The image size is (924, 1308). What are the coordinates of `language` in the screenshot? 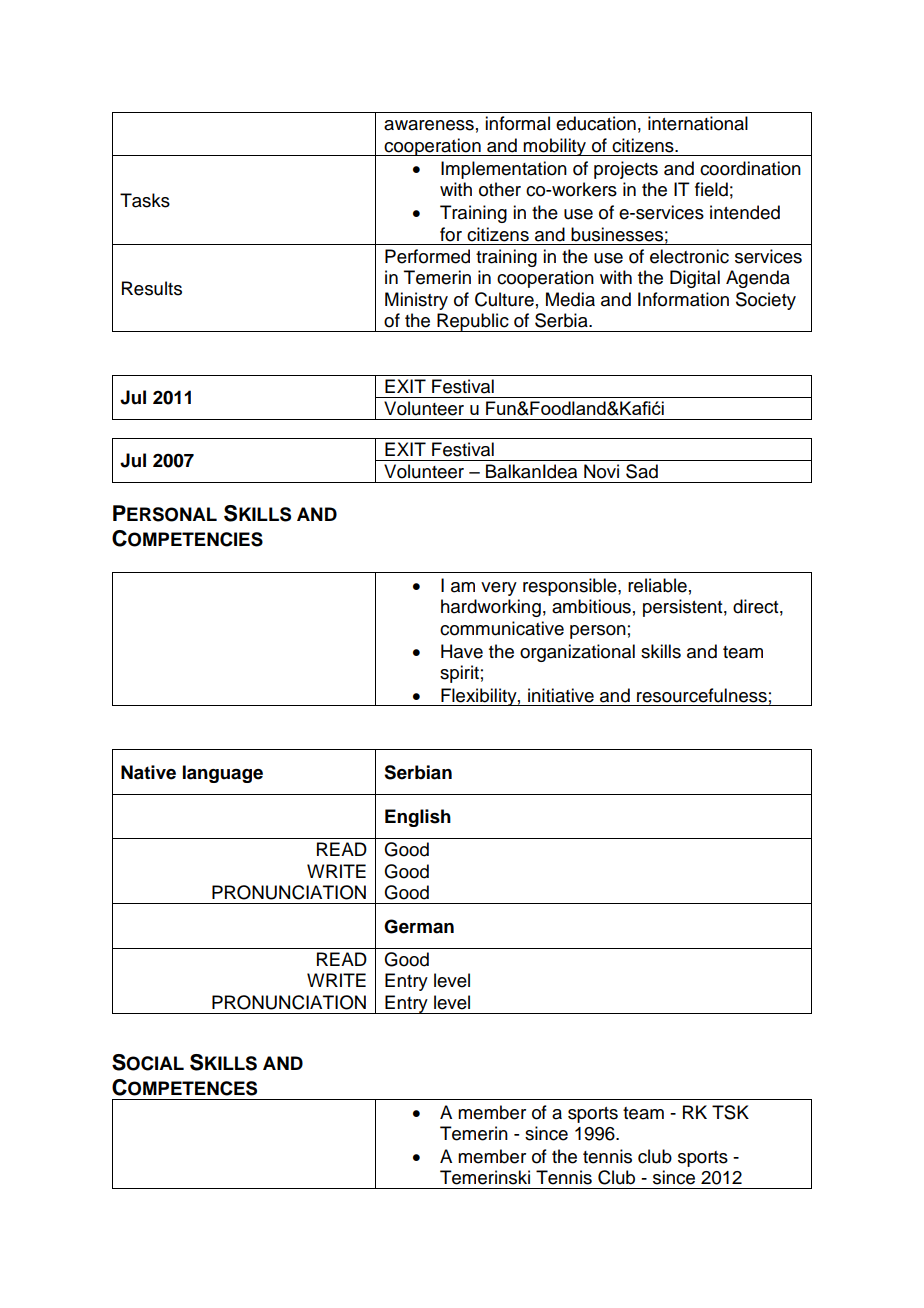 It's located at (223, 774).
